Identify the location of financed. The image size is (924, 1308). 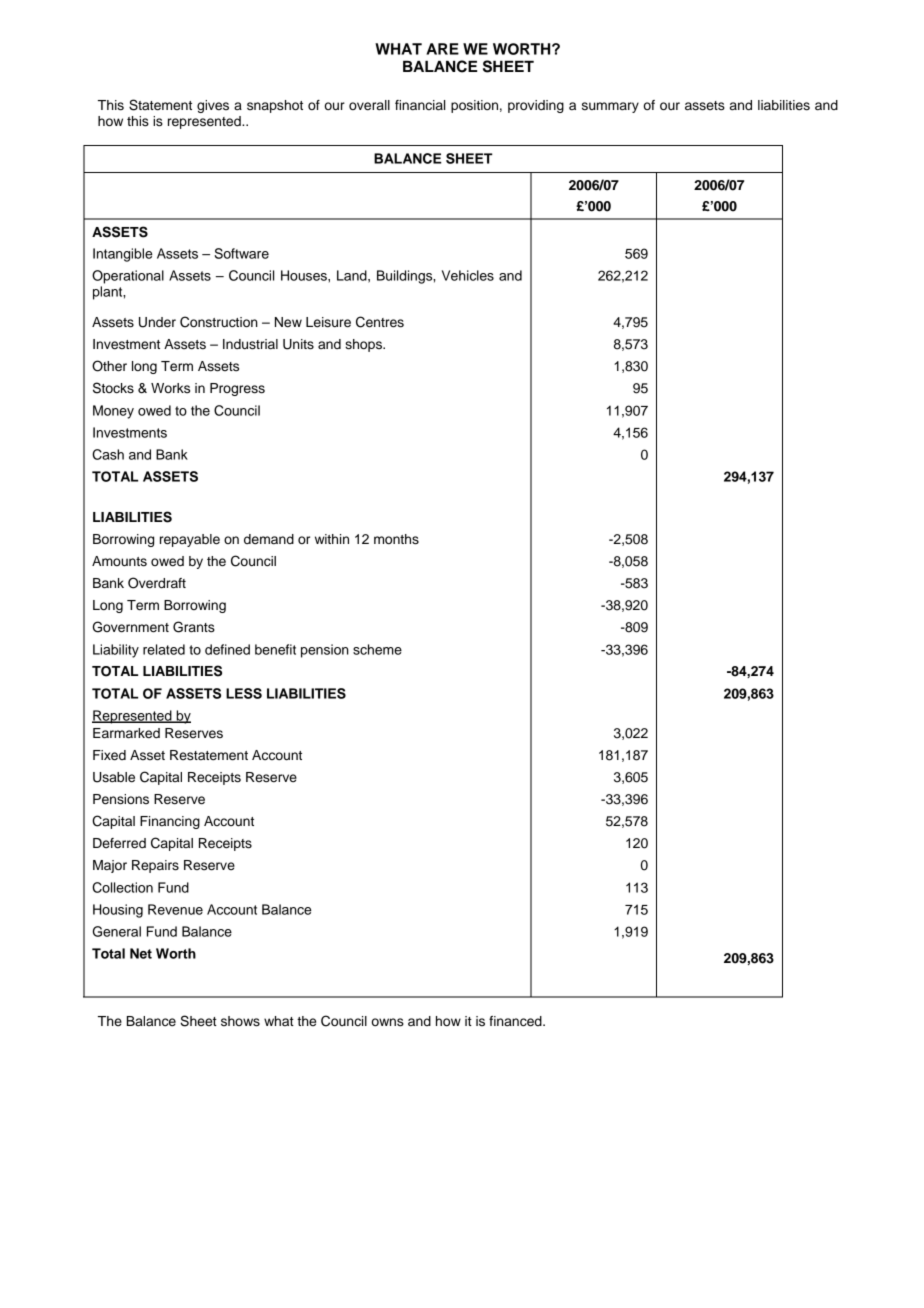
(516, 1021).
